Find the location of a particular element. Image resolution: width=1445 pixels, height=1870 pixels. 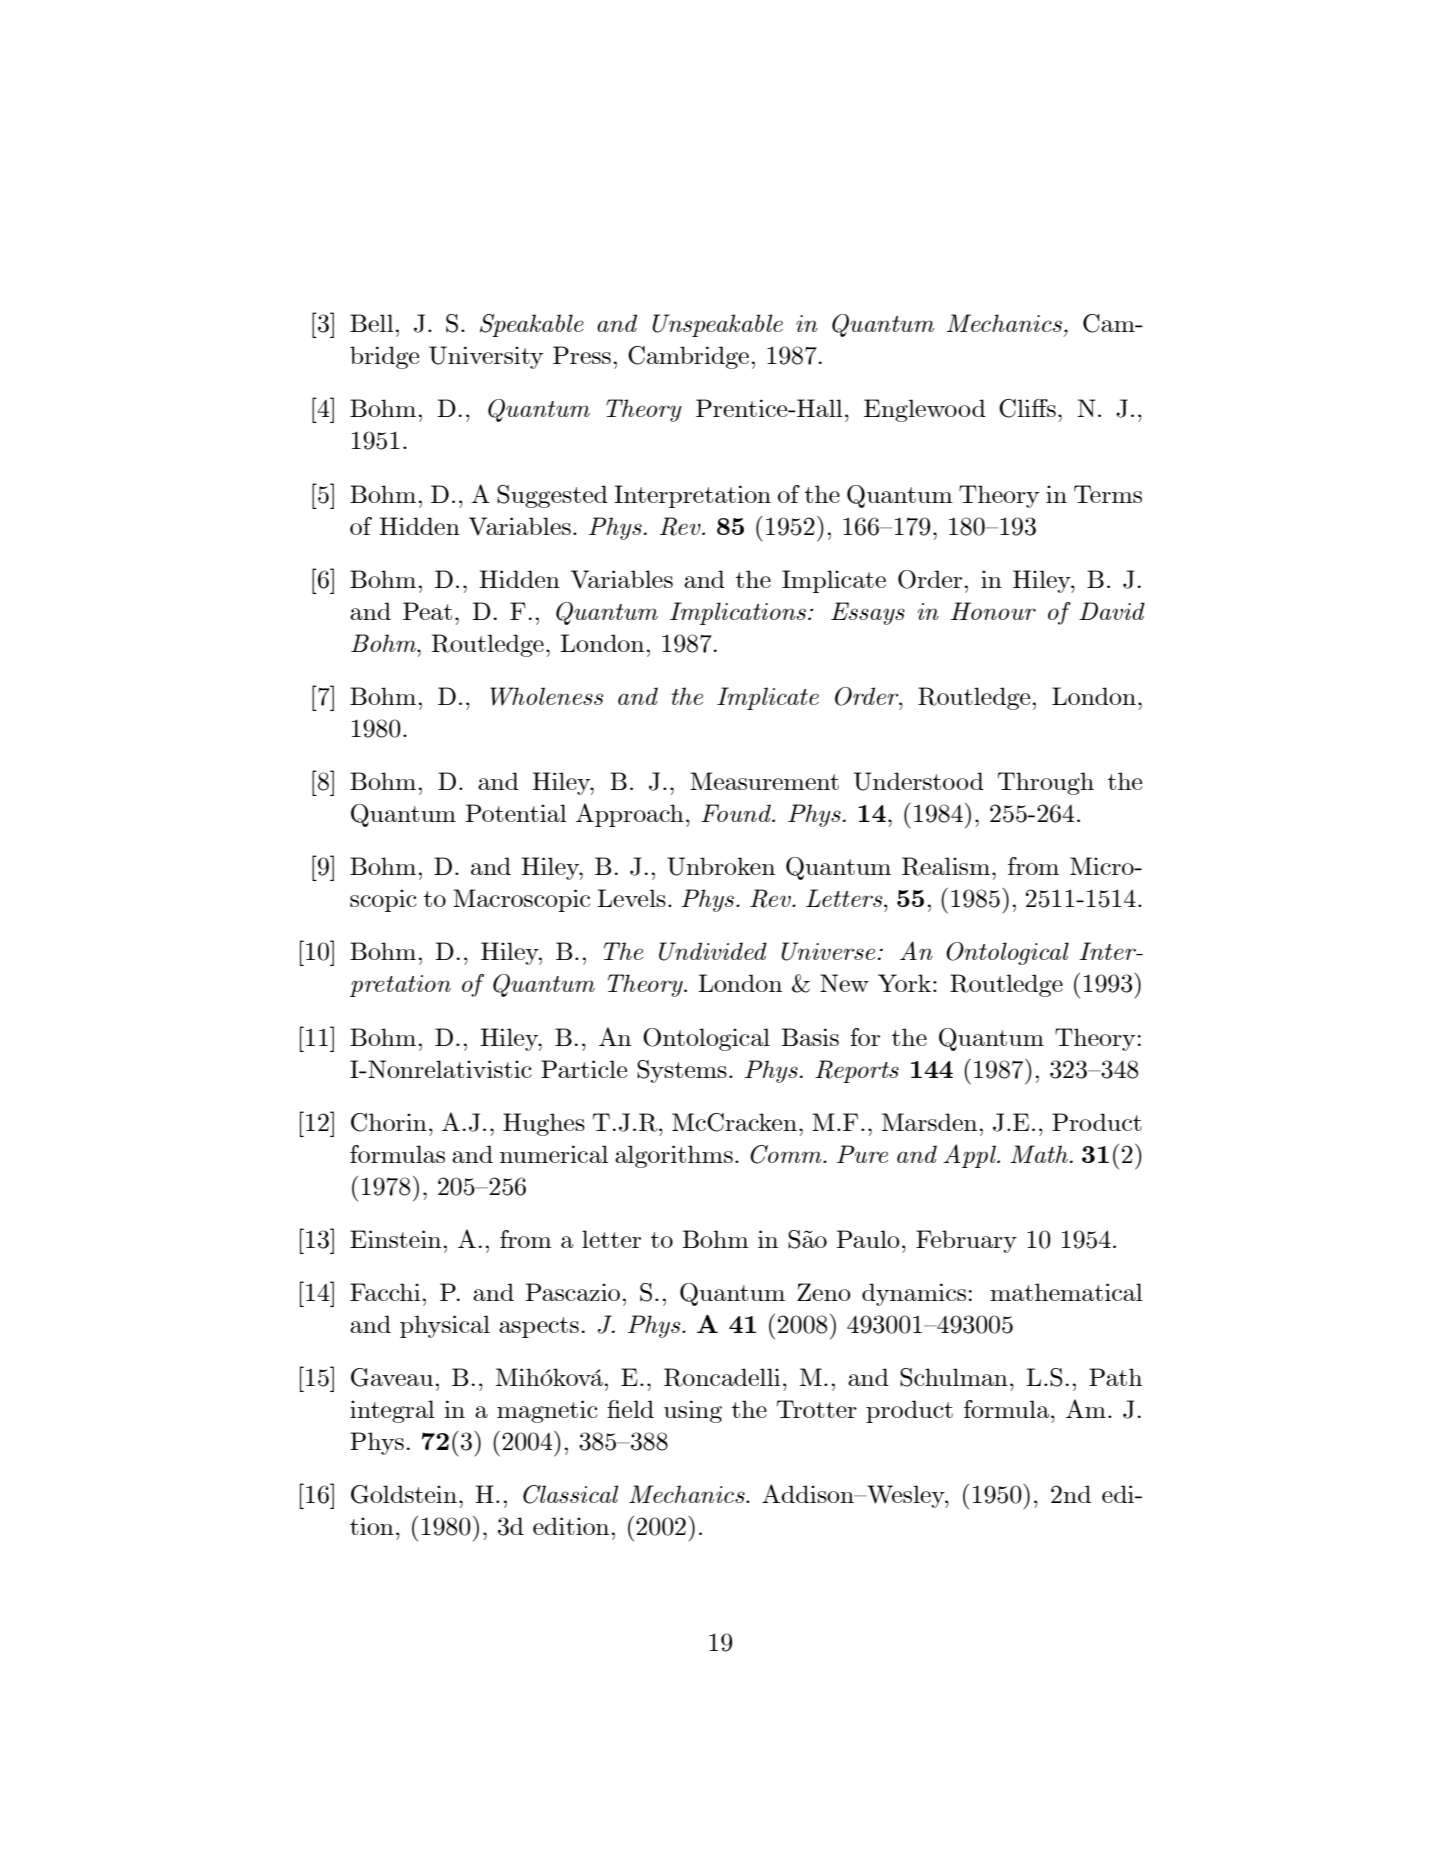

Schulman is located at coordinates (954, 1377).
